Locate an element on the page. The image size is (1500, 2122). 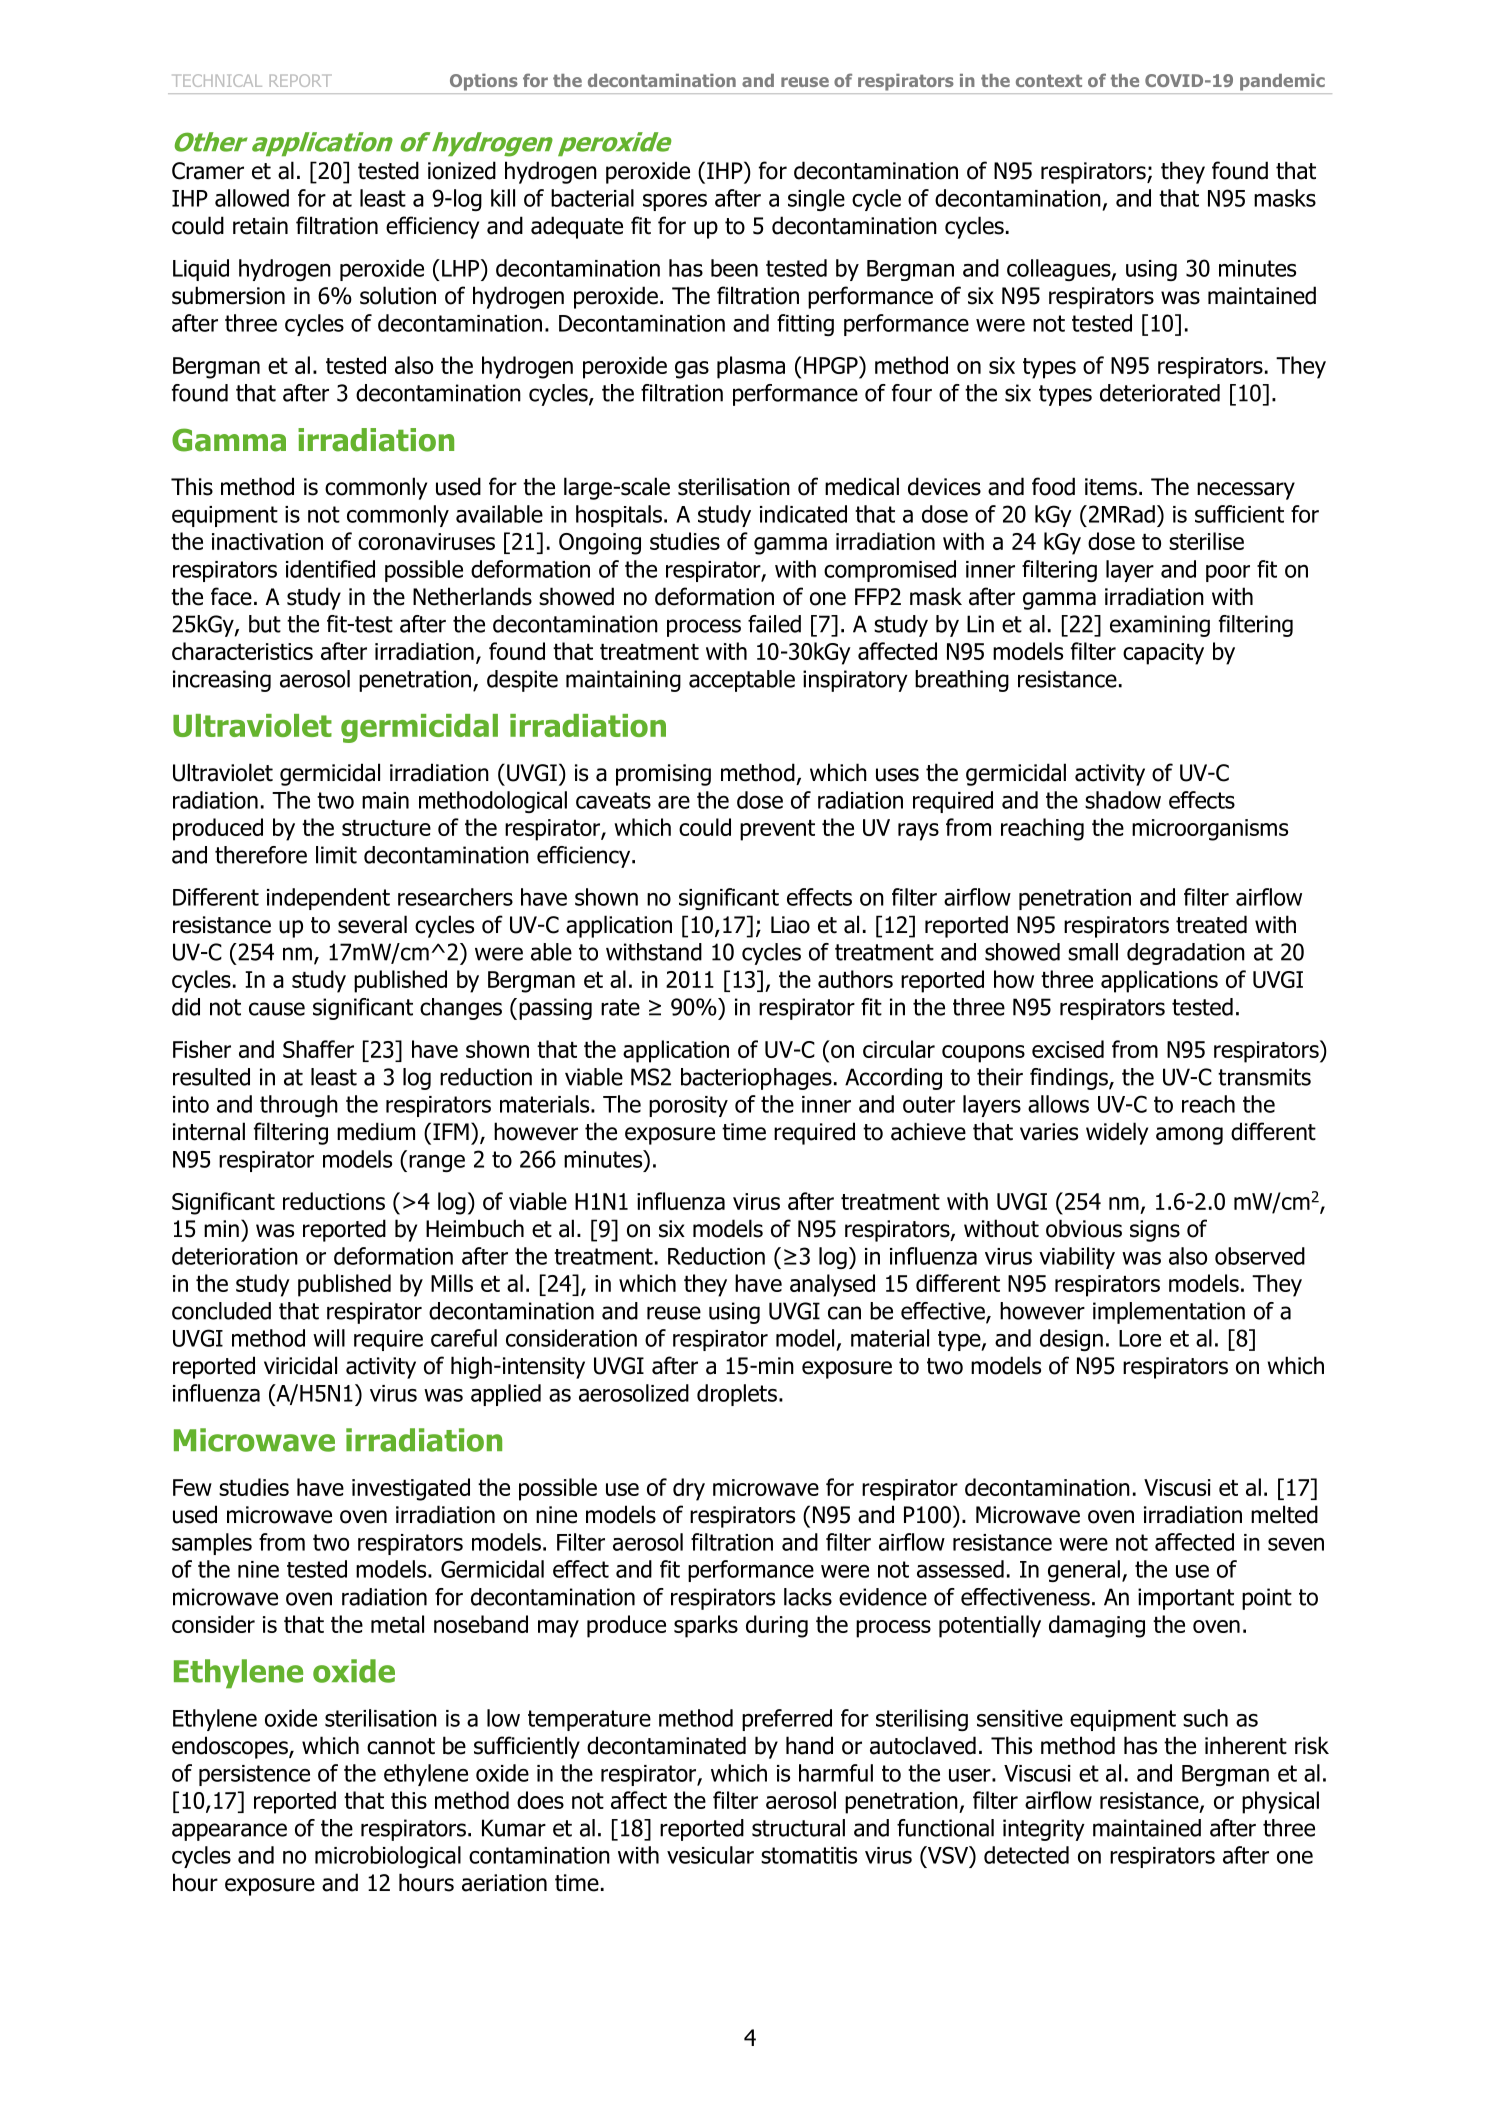
identified is located at coordinates (330, 569).
